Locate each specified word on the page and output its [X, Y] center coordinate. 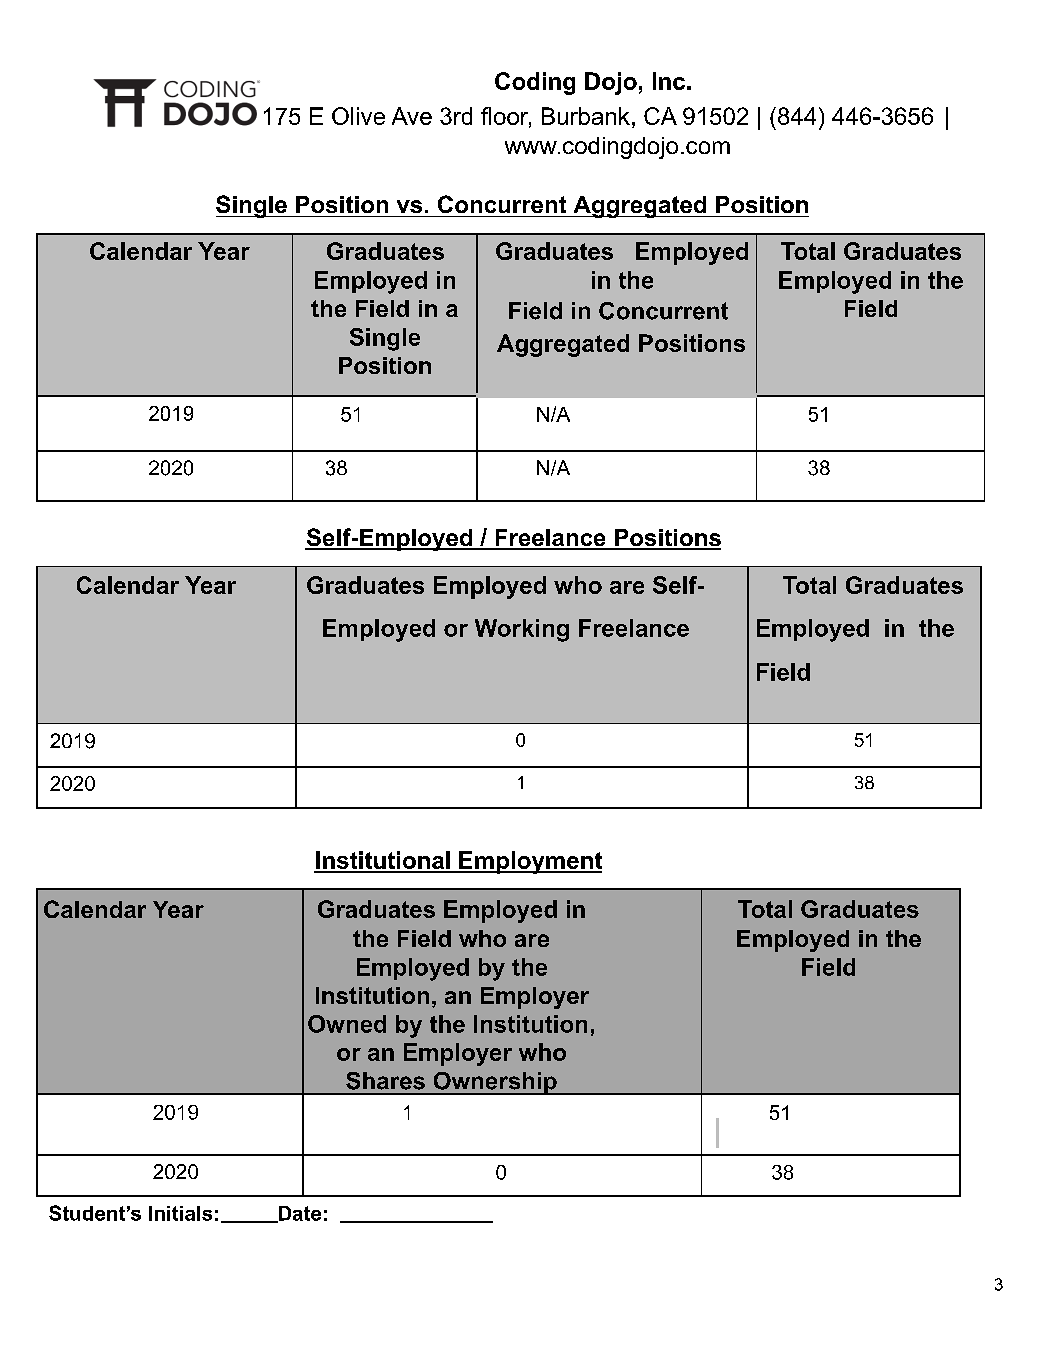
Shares [385, 1081]
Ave [412, 116]
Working [522, 630]
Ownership [495, 1083]
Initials [180, 1213]
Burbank [586, 116]
